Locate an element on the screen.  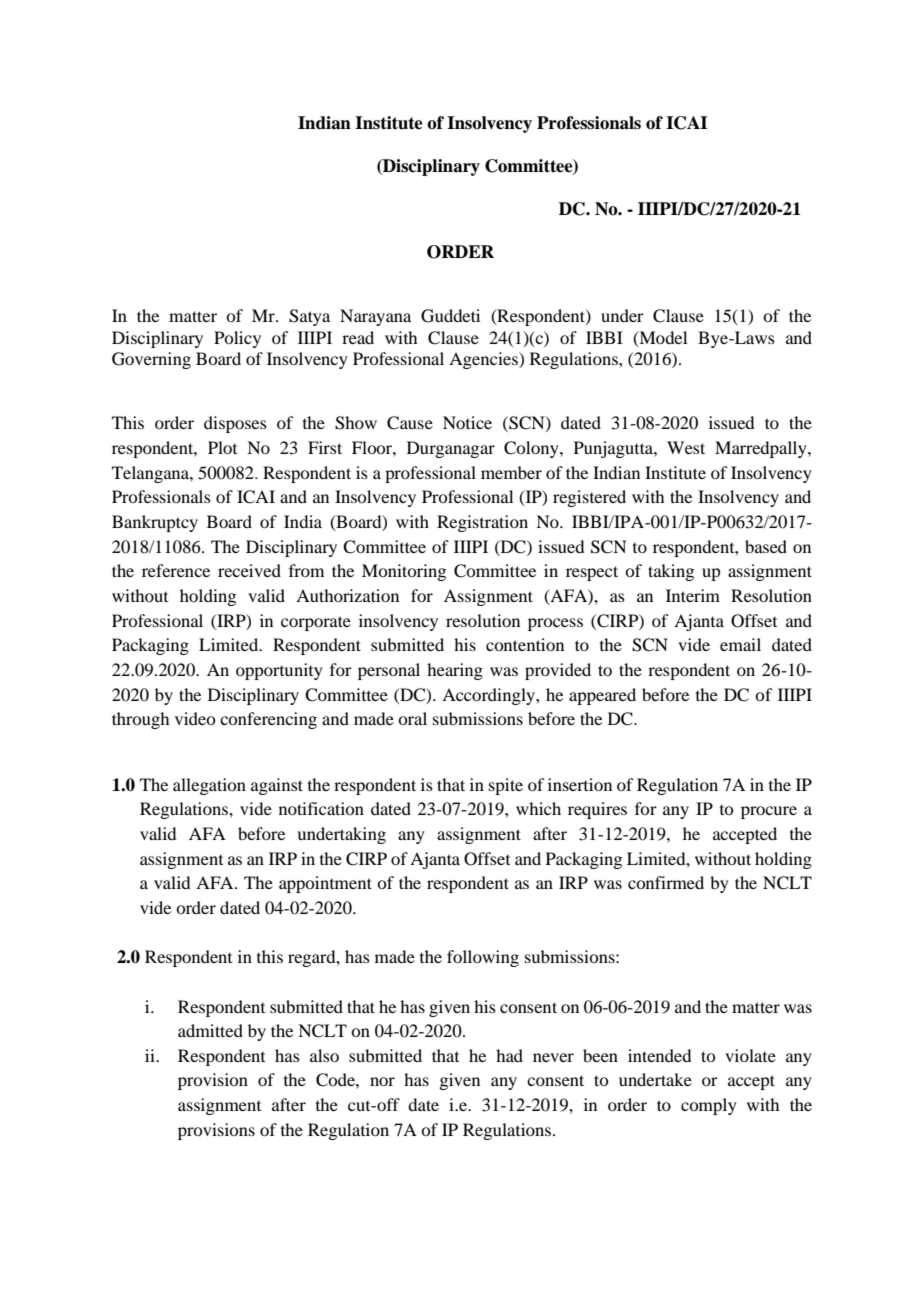
allegation is located at coordinates (209, 786).
